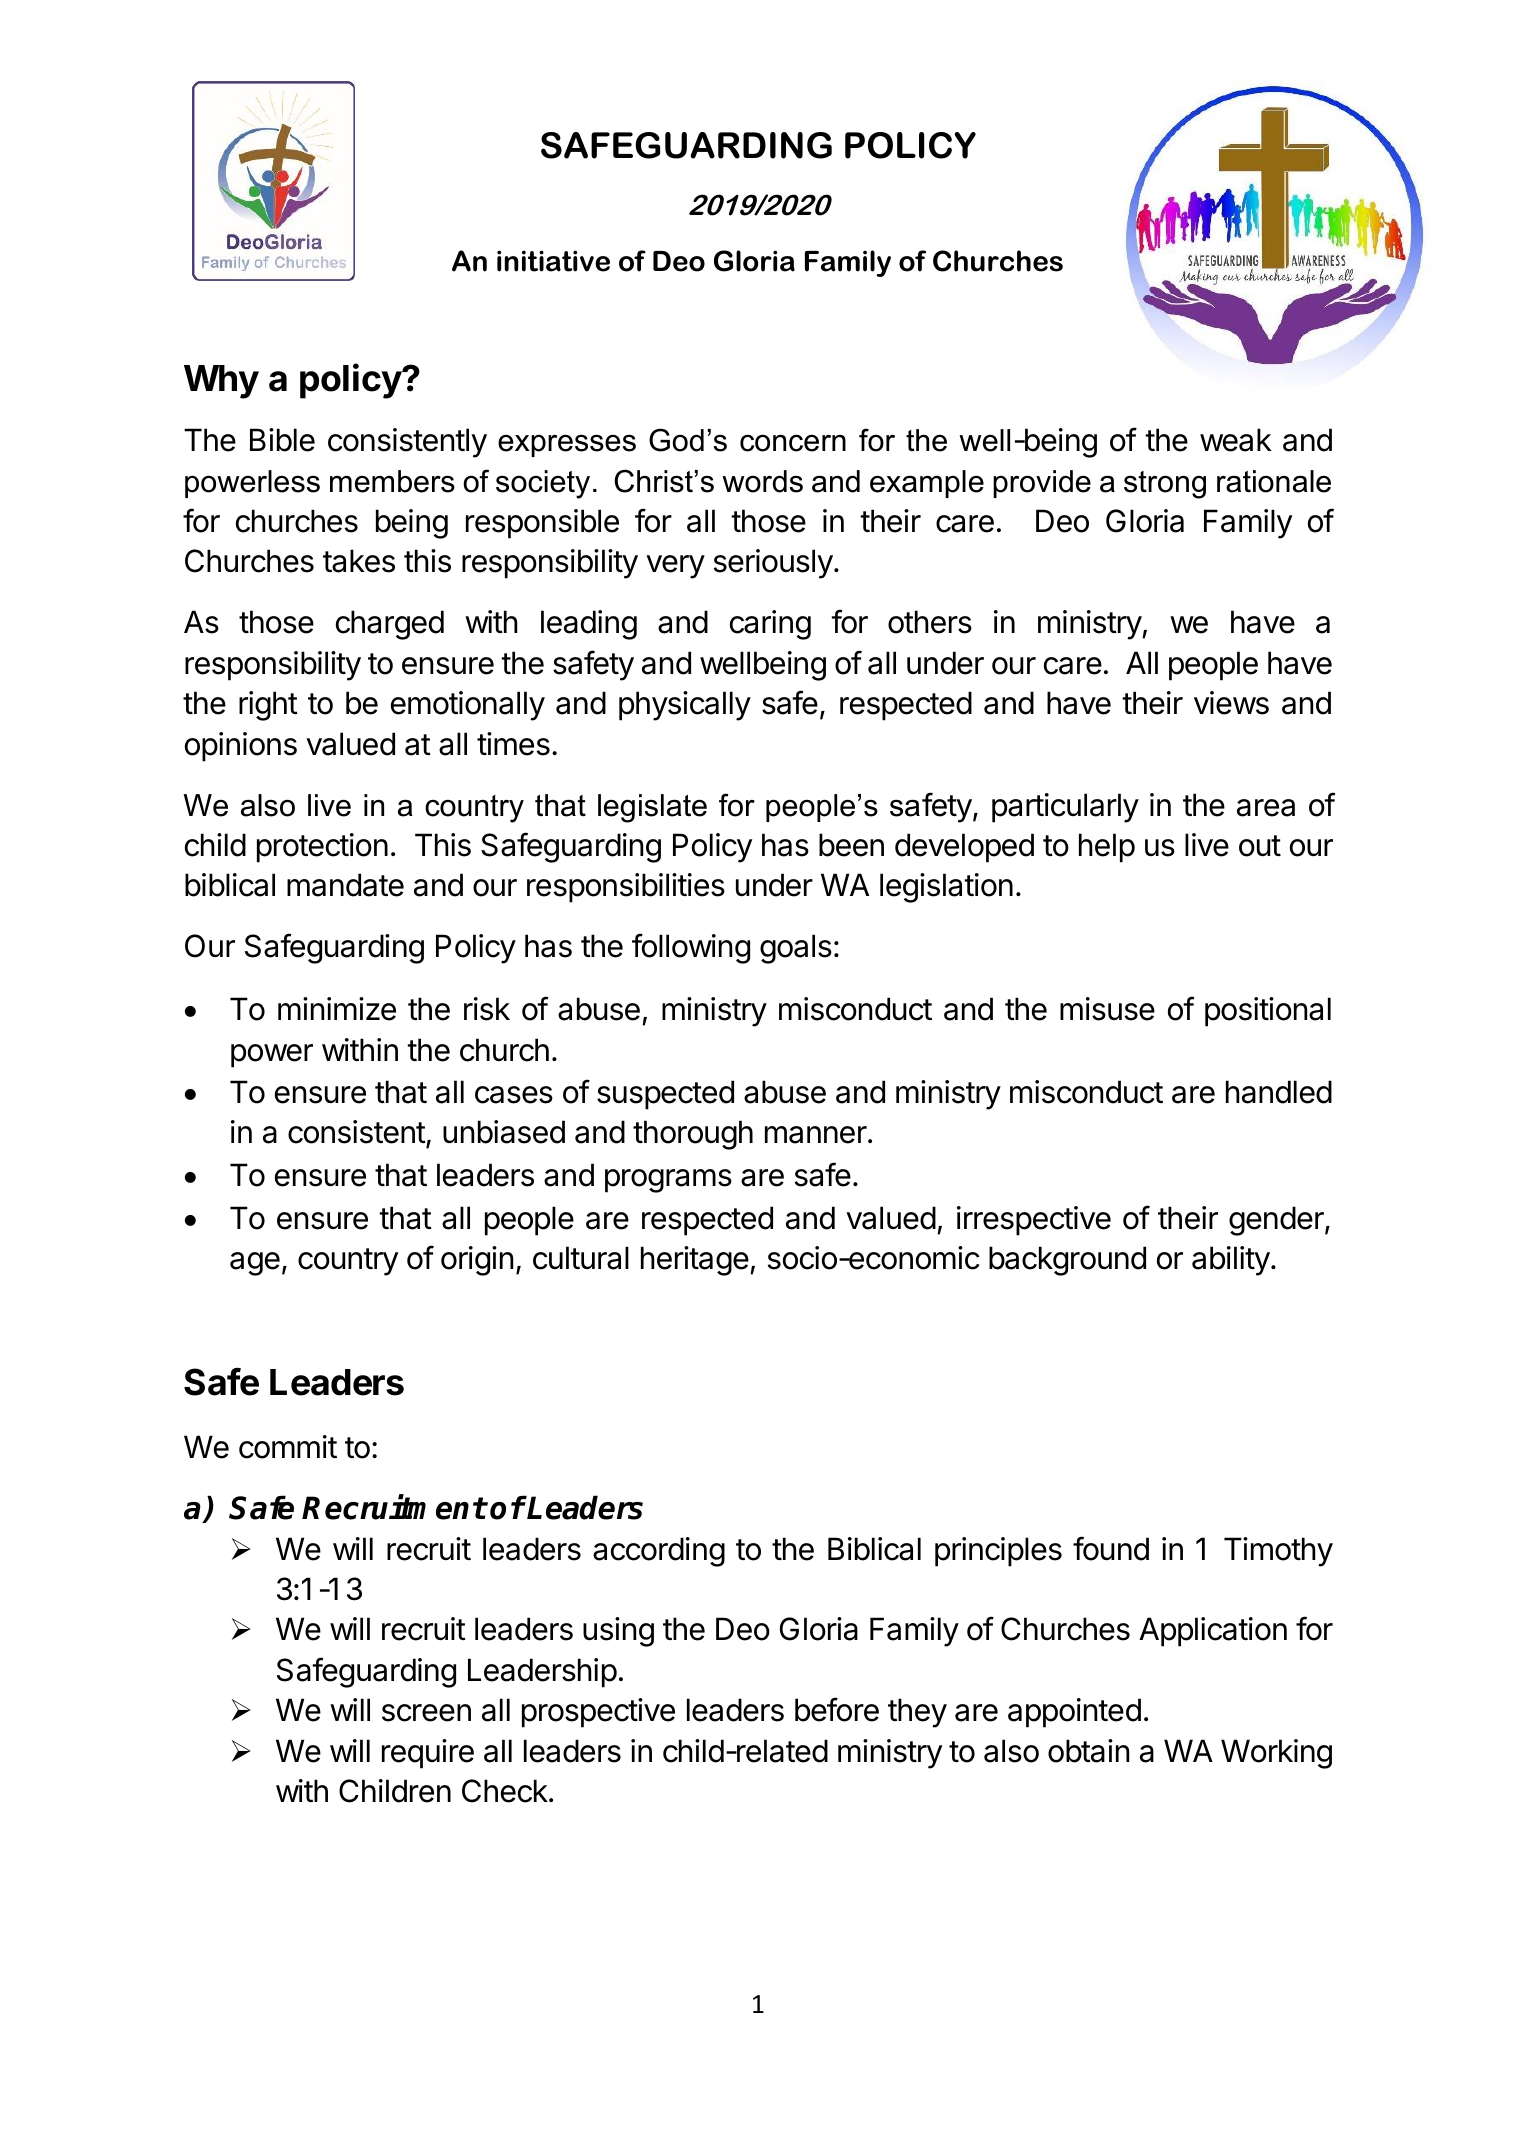  Describe the element at coordinates (837, 1709) in the document. I see `before` at that location.
